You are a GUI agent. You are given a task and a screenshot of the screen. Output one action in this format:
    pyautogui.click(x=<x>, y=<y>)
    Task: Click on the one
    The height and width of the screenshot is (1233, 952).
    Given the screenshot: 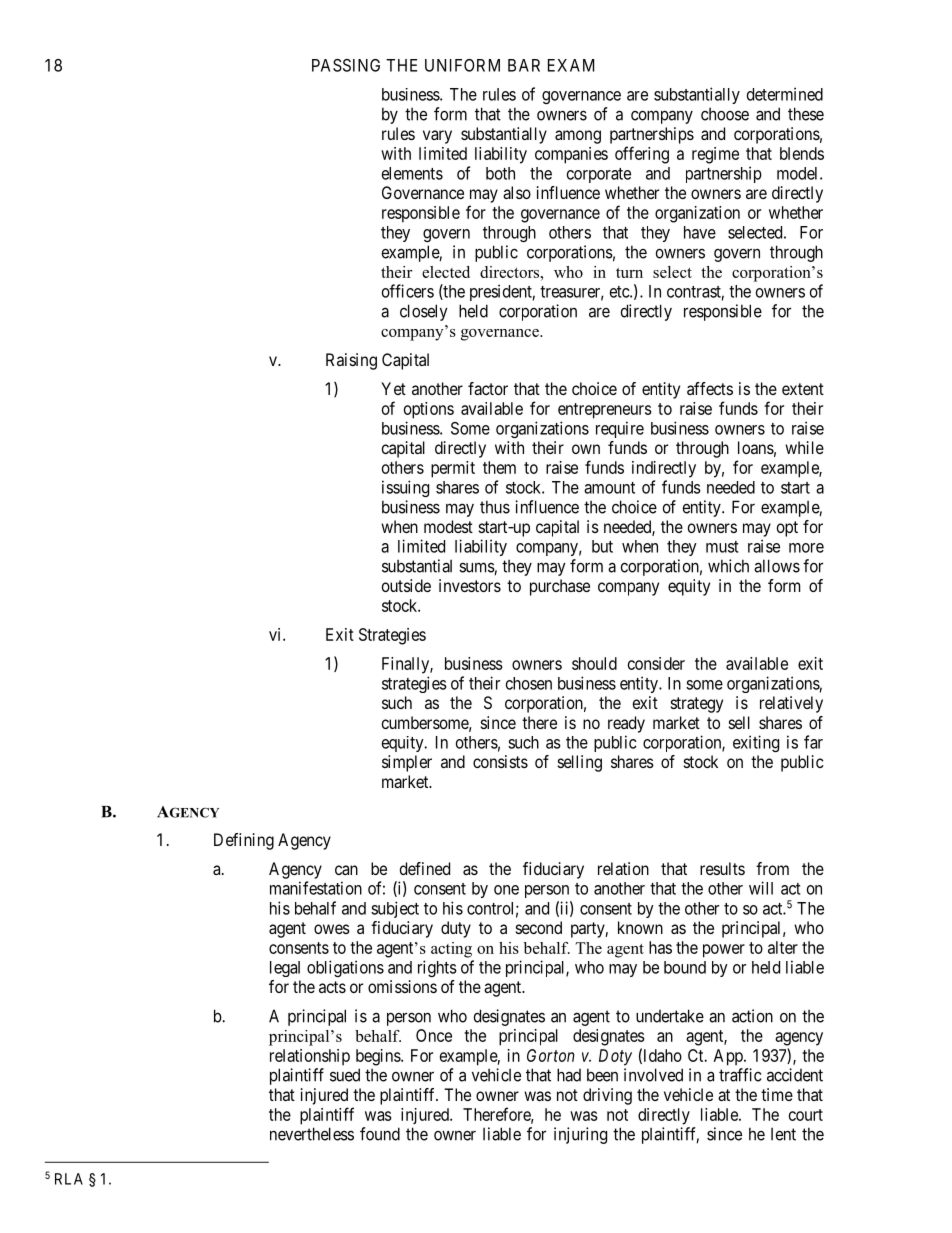 What is the action you would take?
    pyautogui.click(x=506, y=890)
